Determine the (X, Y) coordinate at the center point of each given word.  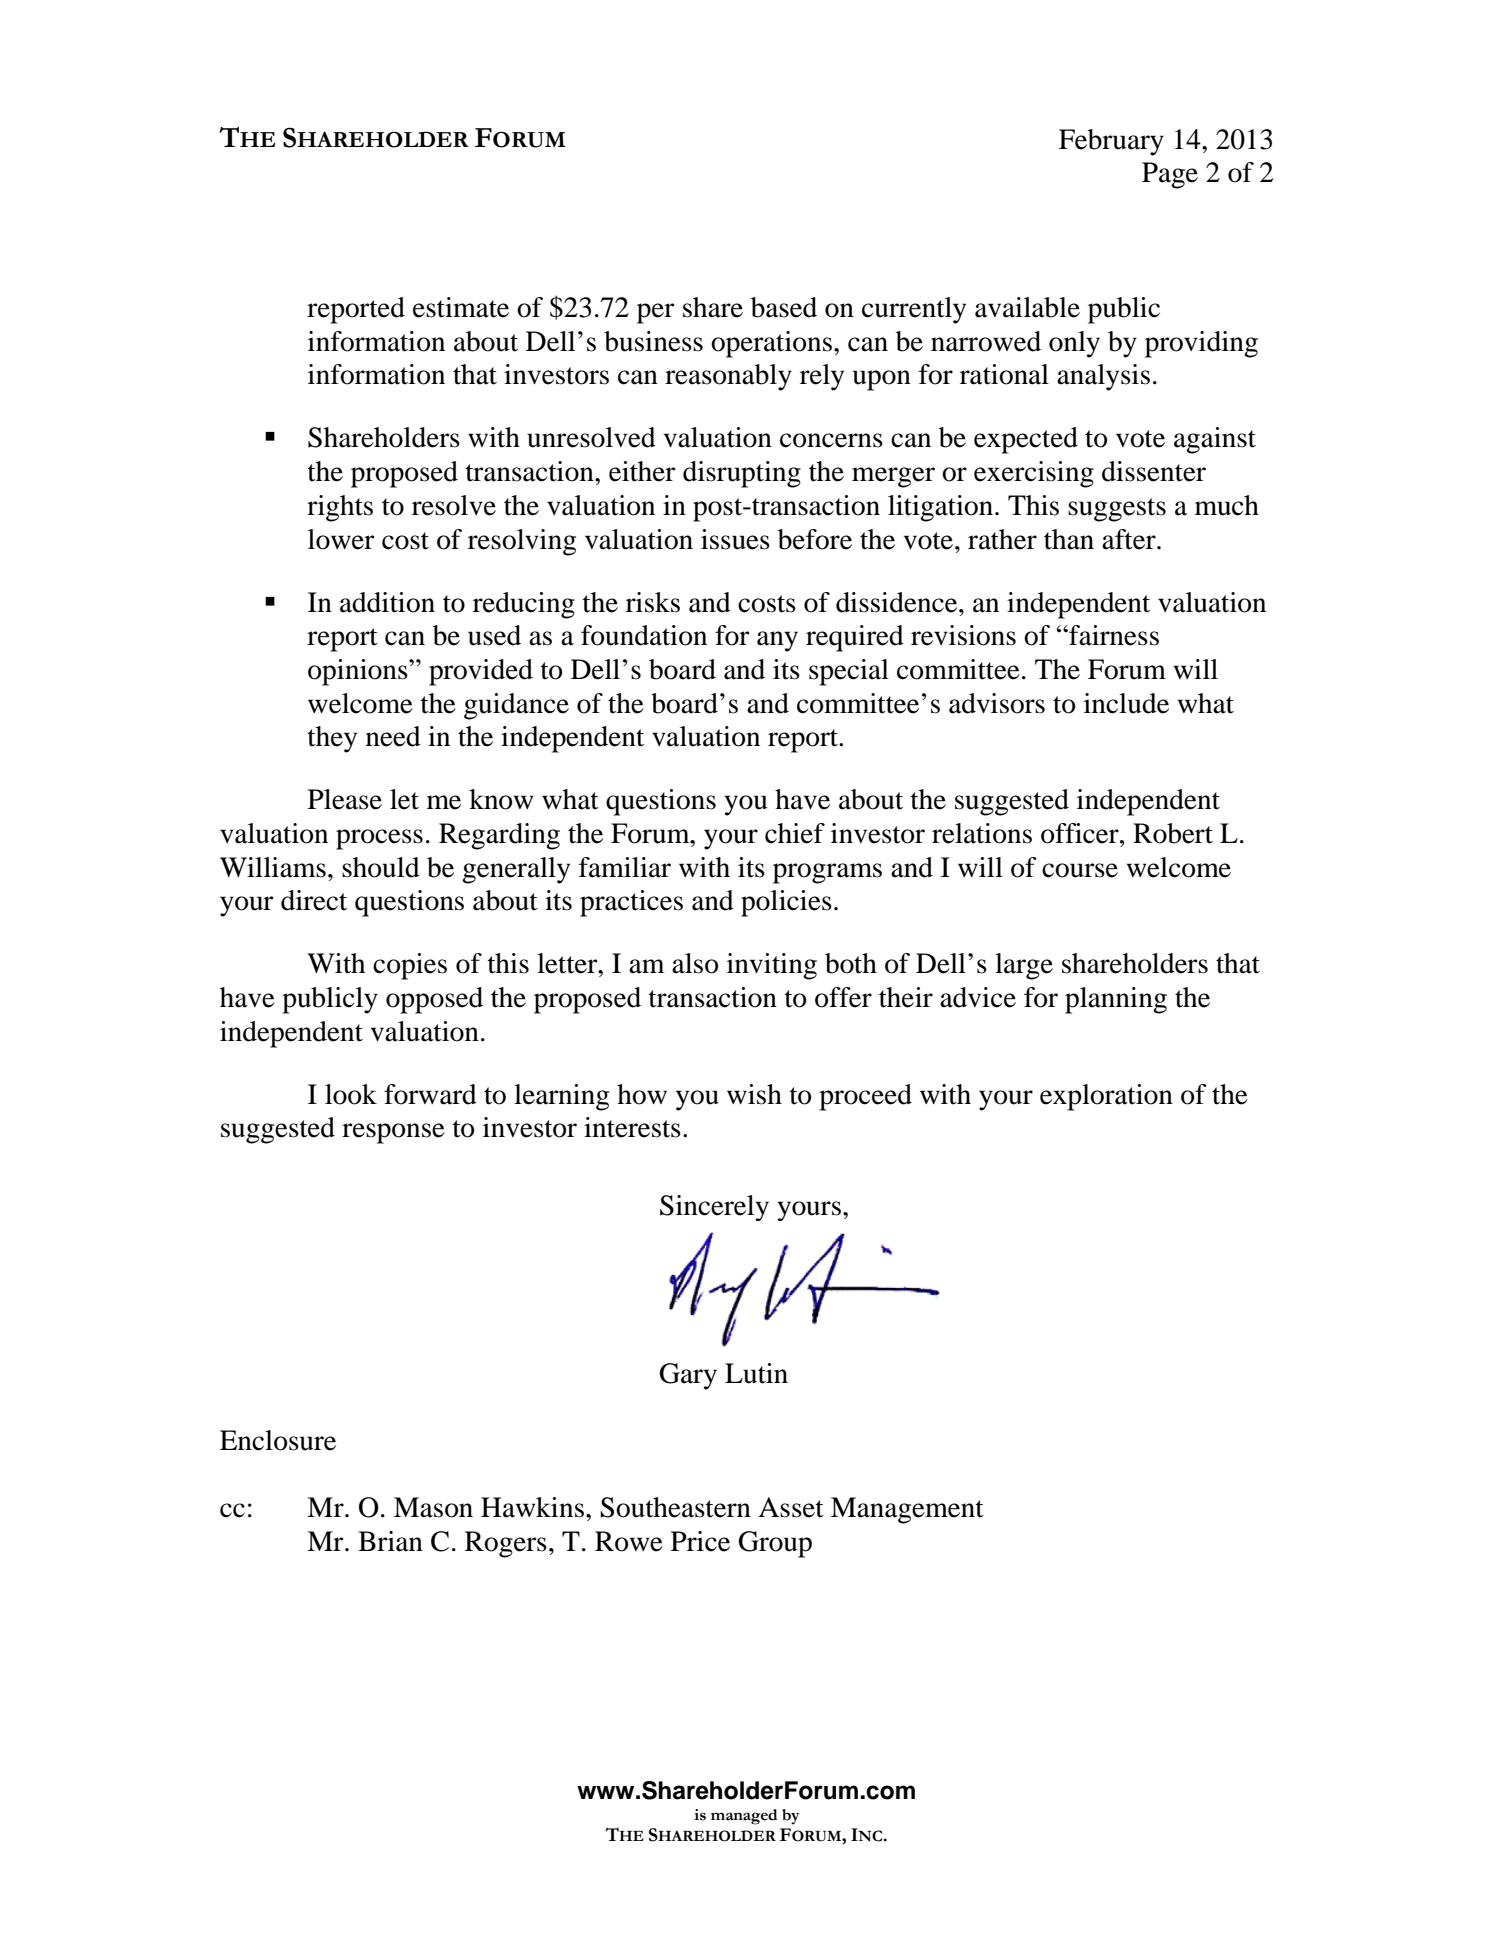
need (393, 736)
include (1126, 703)
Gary (688, 1376)
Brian (390, 1541)
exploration (1106, 1097)
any (777, 641)
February (1111, 142)
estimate (461, 307)
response (393, 1133)
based (784, 307)
